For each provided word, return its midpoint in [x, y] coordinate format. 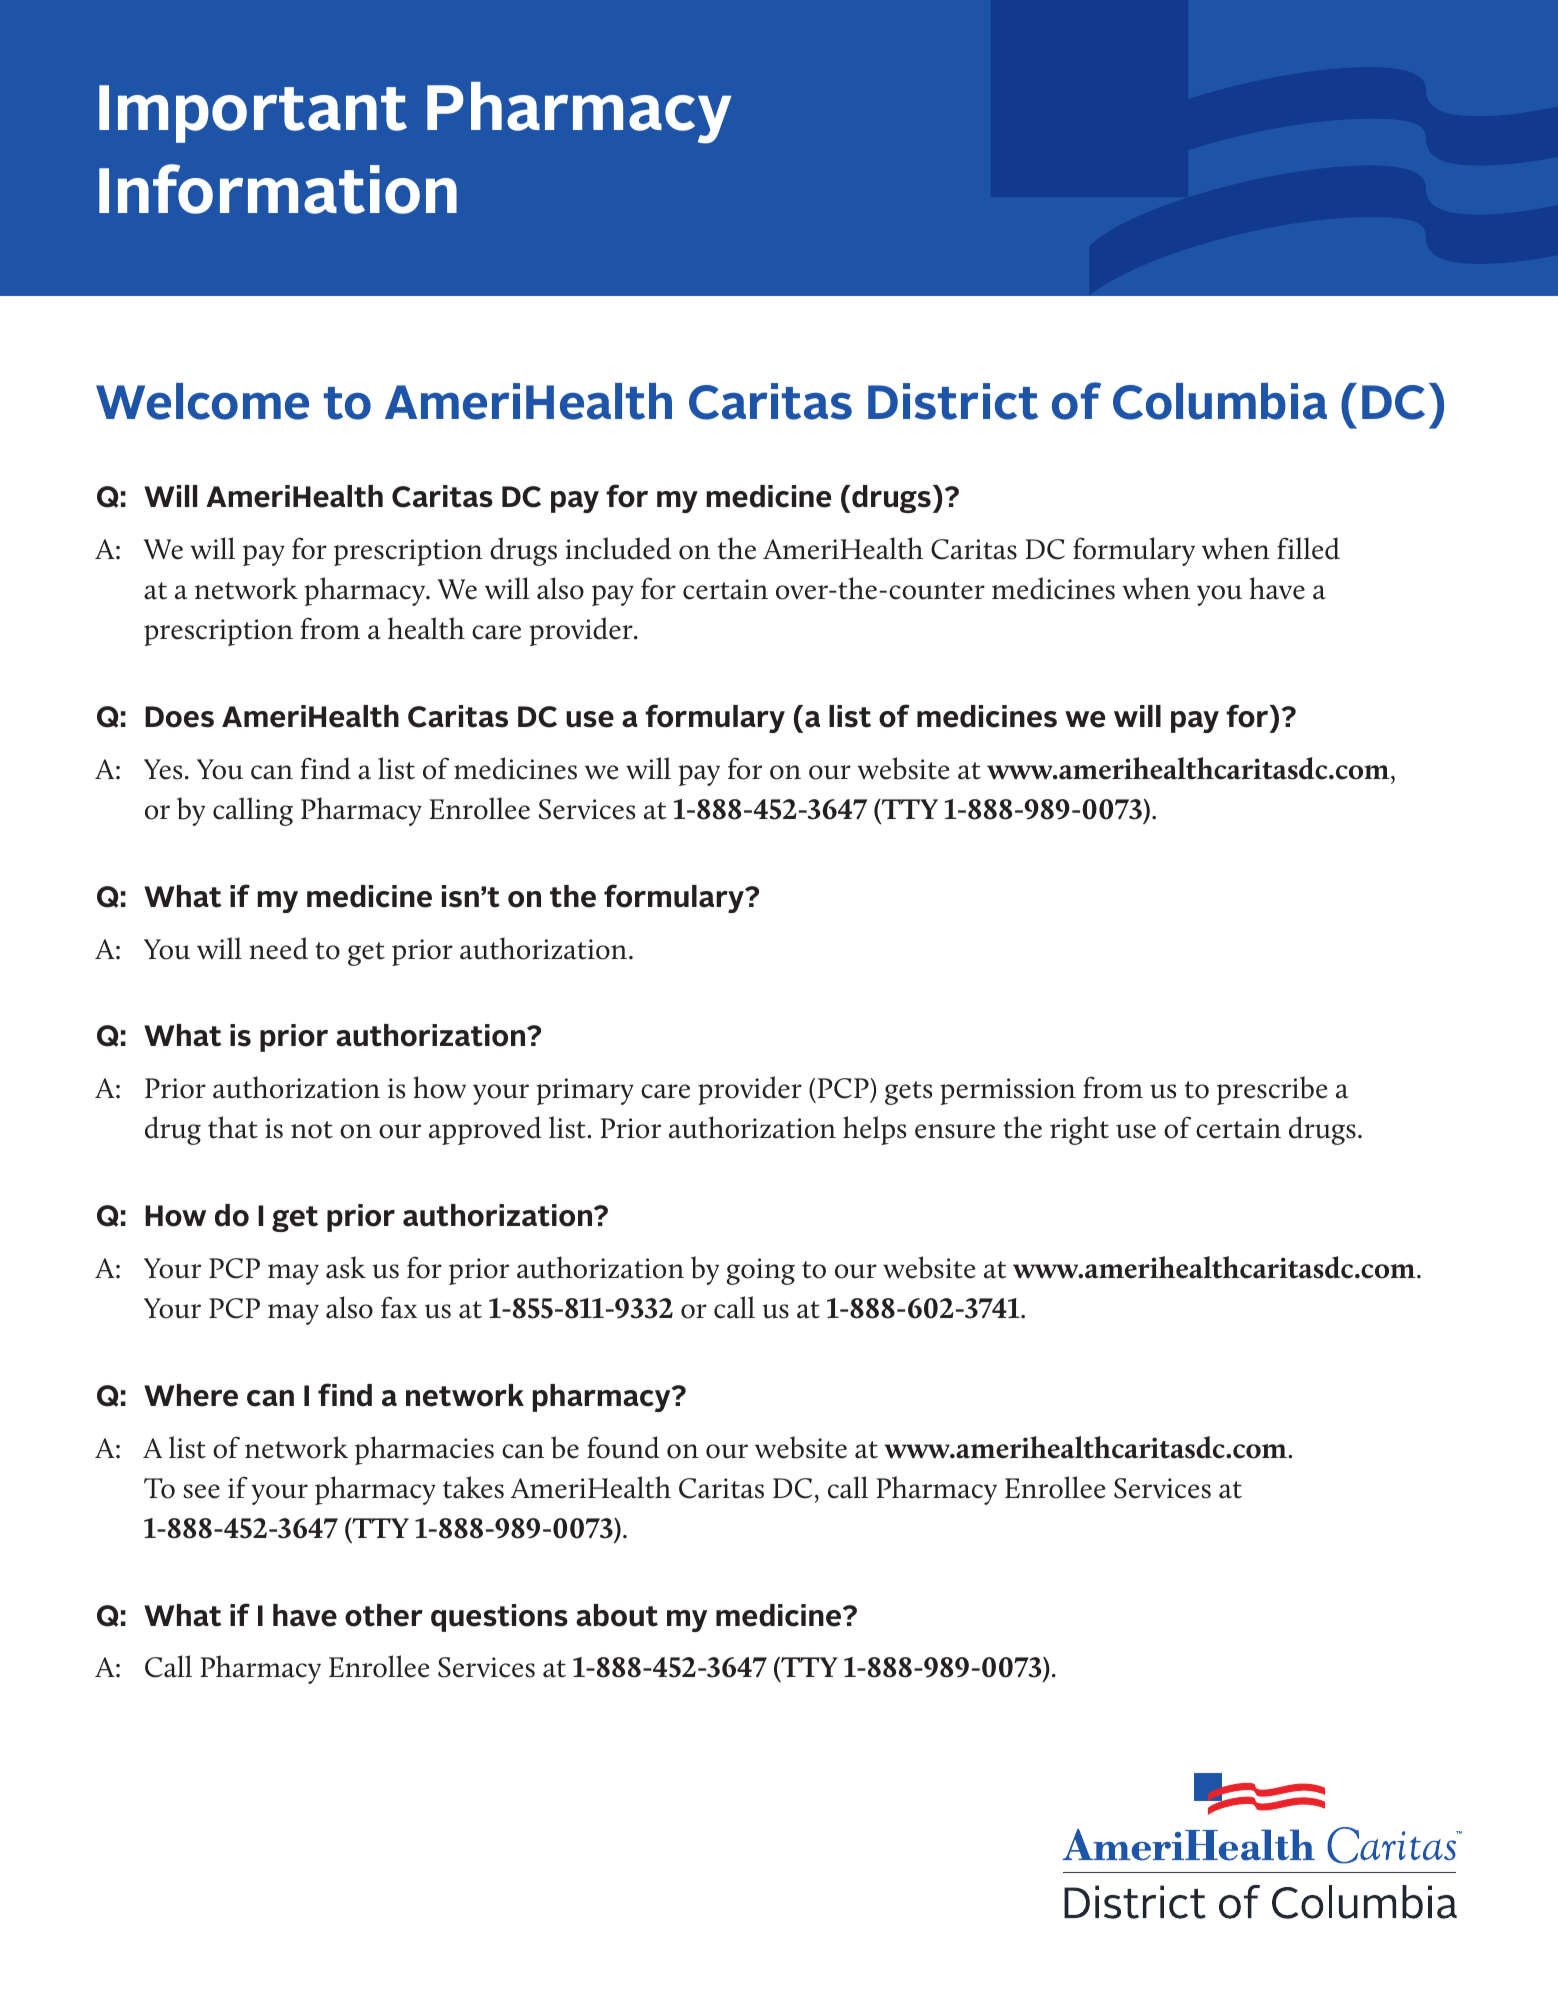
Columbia [1220, 401]
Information [278, 189]
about [617, 1615]
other [384, 1615]
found [623, 1447]
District [953, 401]
